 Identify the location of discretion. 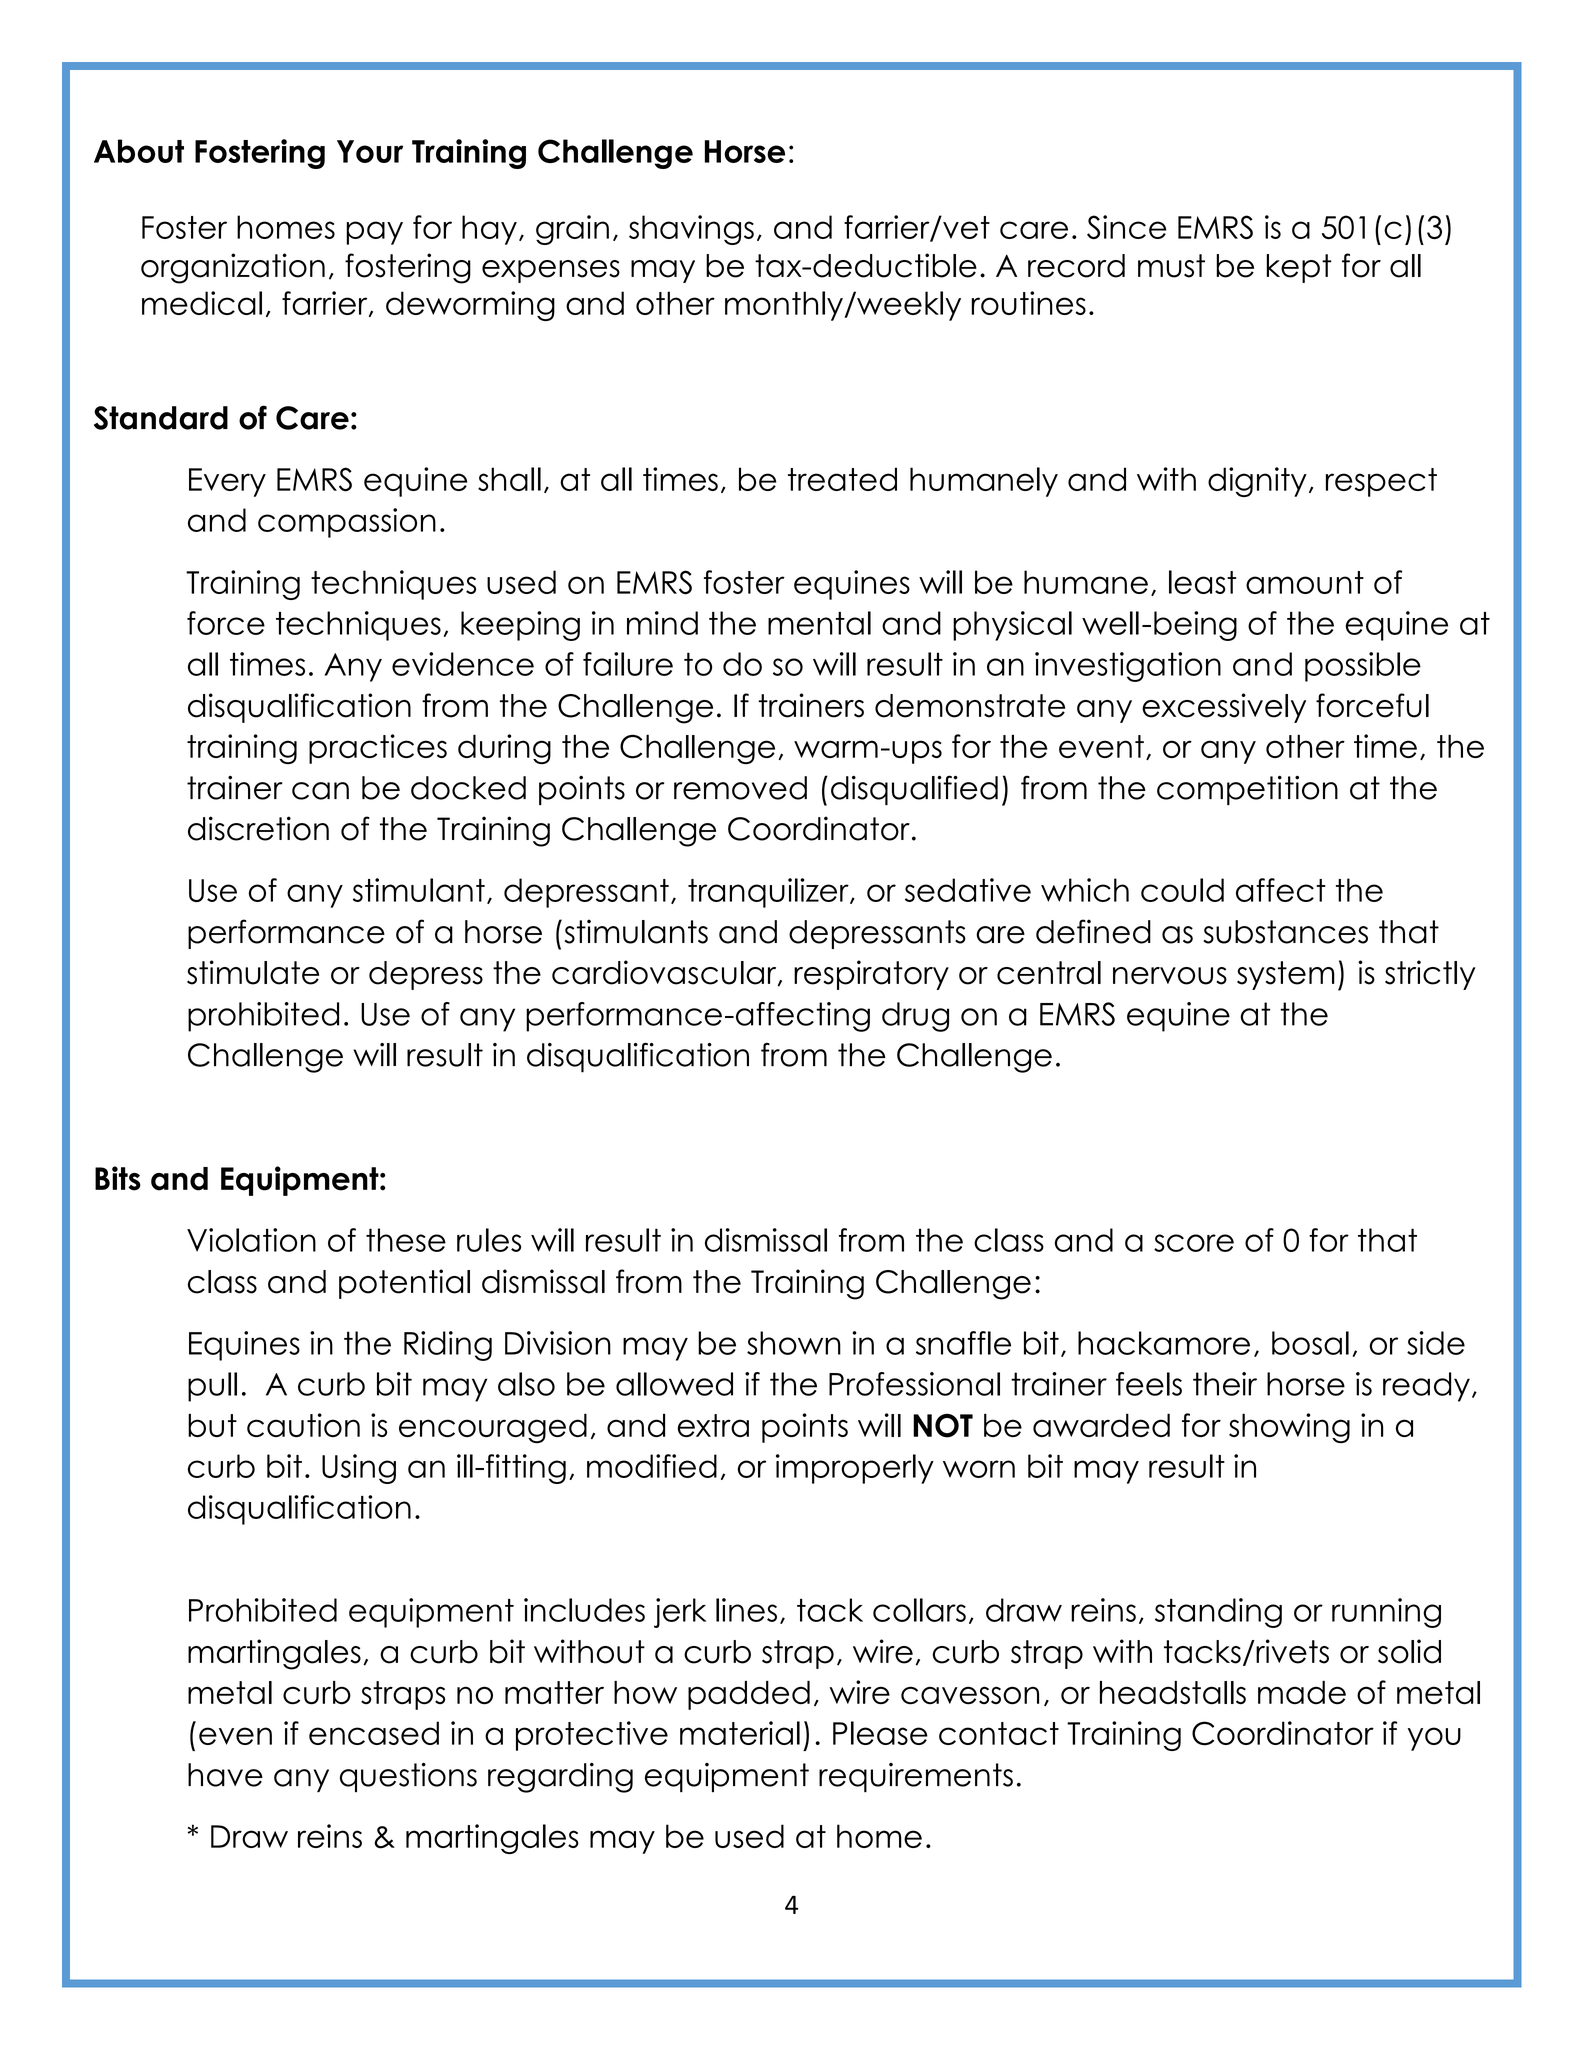
(258, 828).
